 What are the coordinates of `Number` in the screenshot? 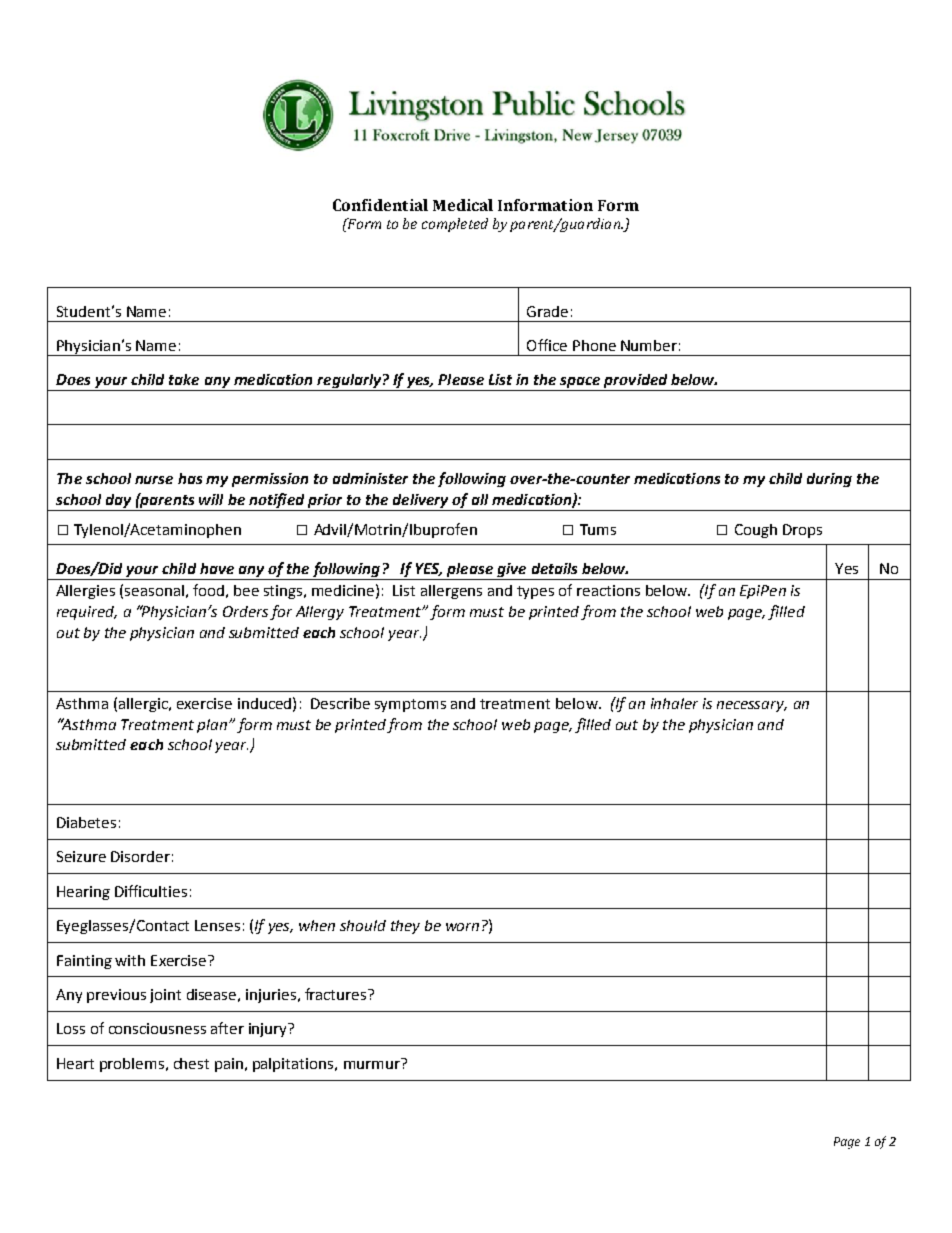 It's located at (649, 345).
